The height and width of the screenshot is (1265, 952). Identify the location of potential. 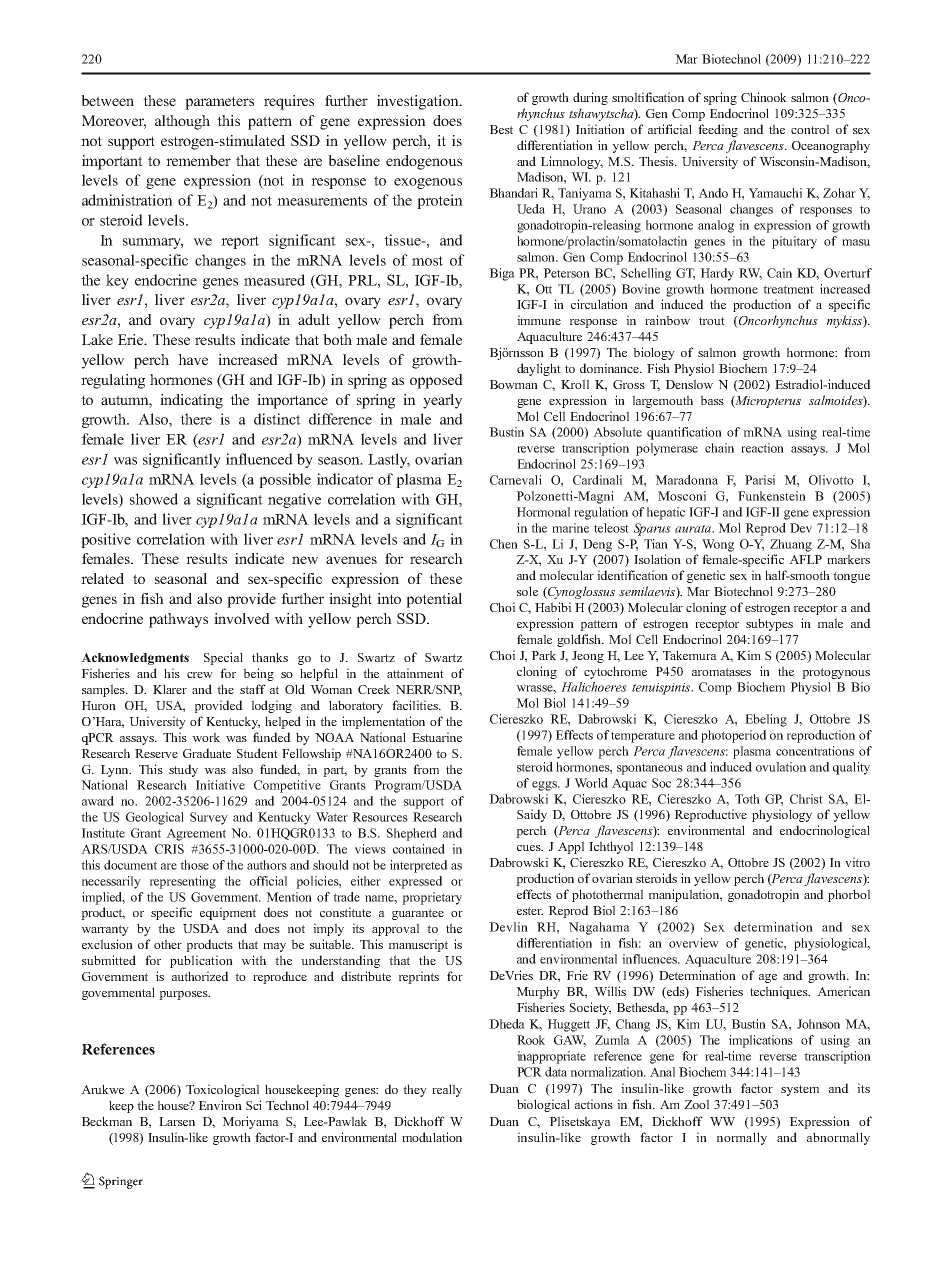
(434, 600).
